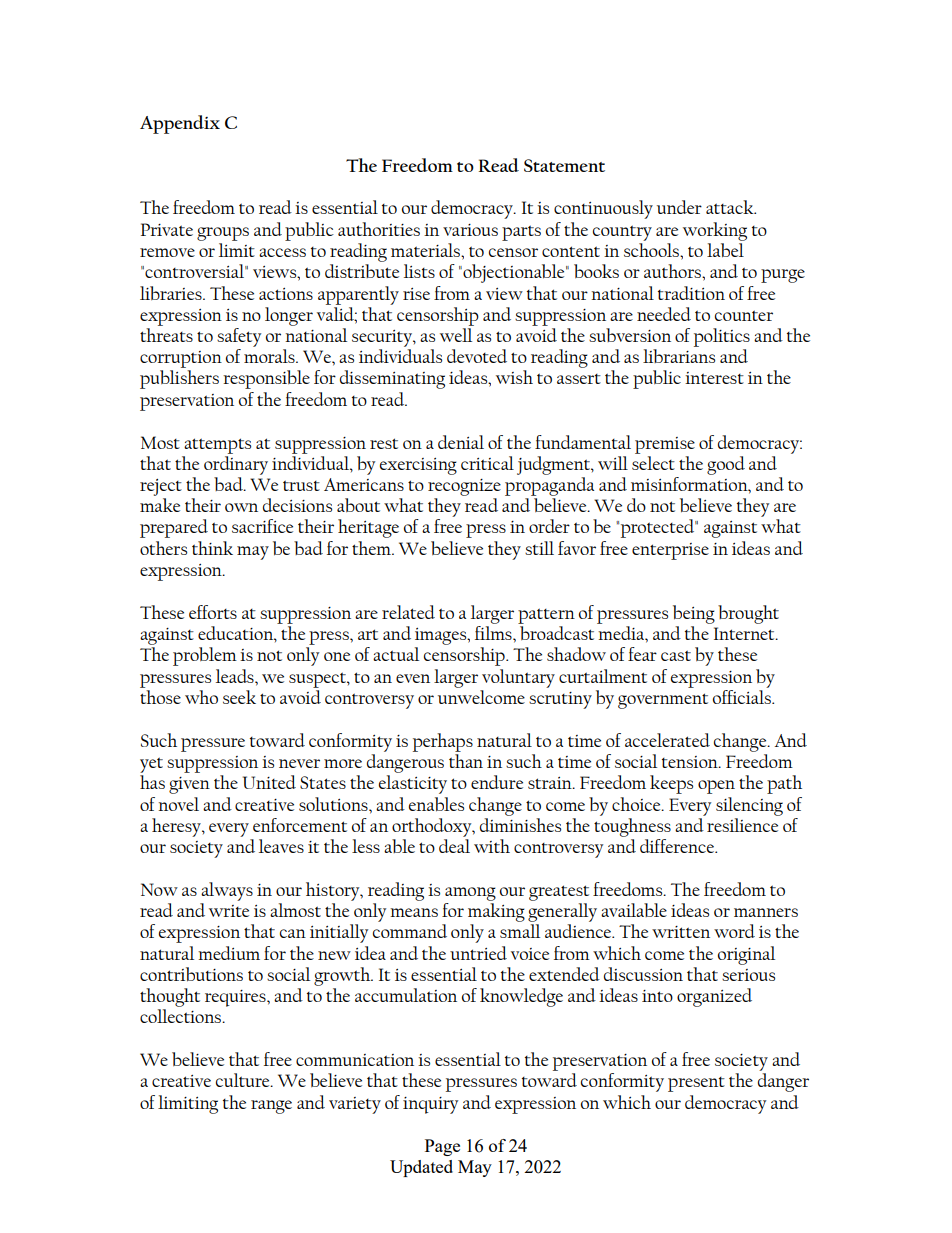 This image has width=952, height=1233. Describe the element at coordinates (470, 230) in the image. I see `various` at that location.
